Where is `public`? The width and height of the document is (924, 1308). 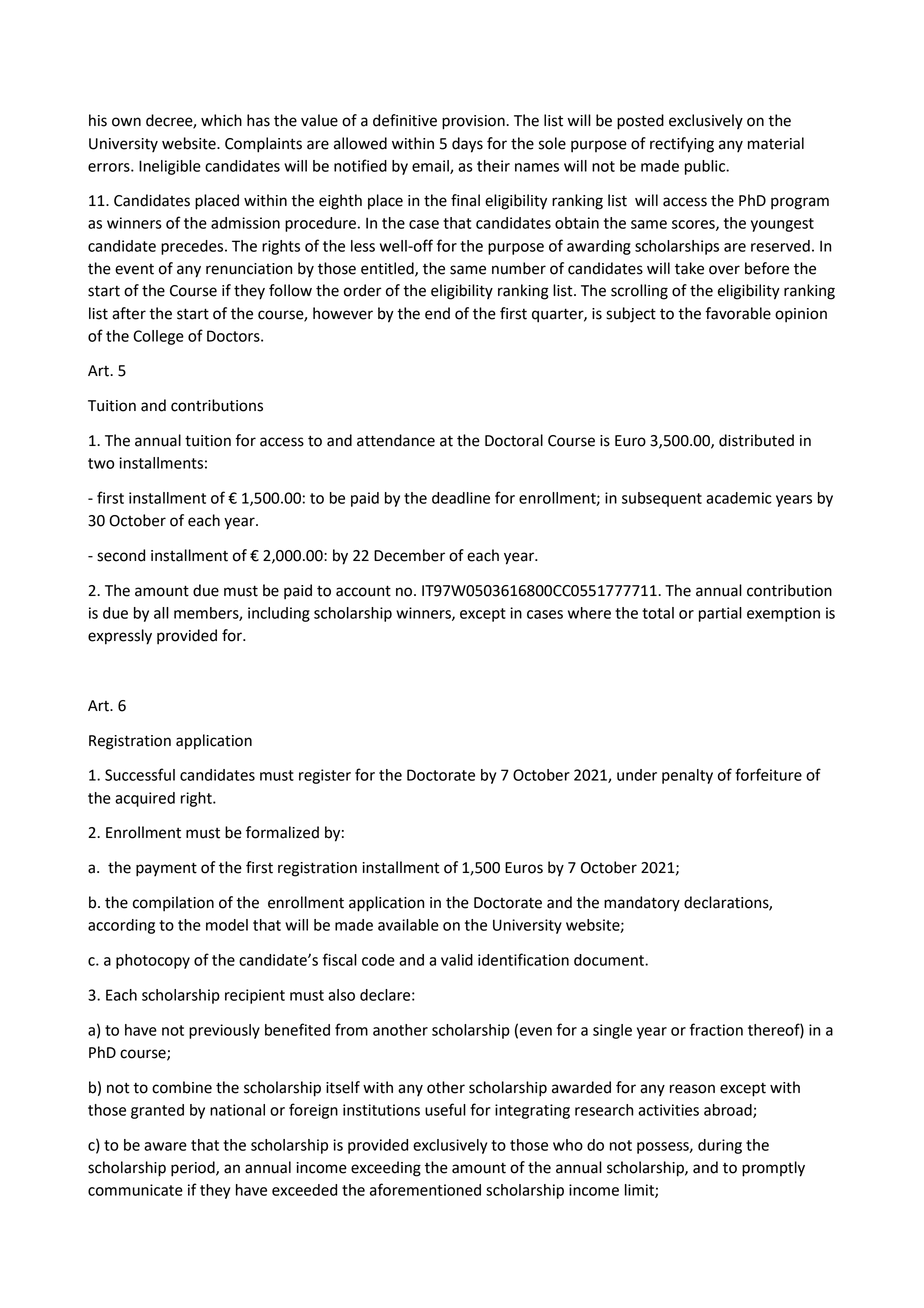
public is located at coordinates (706, 167).
